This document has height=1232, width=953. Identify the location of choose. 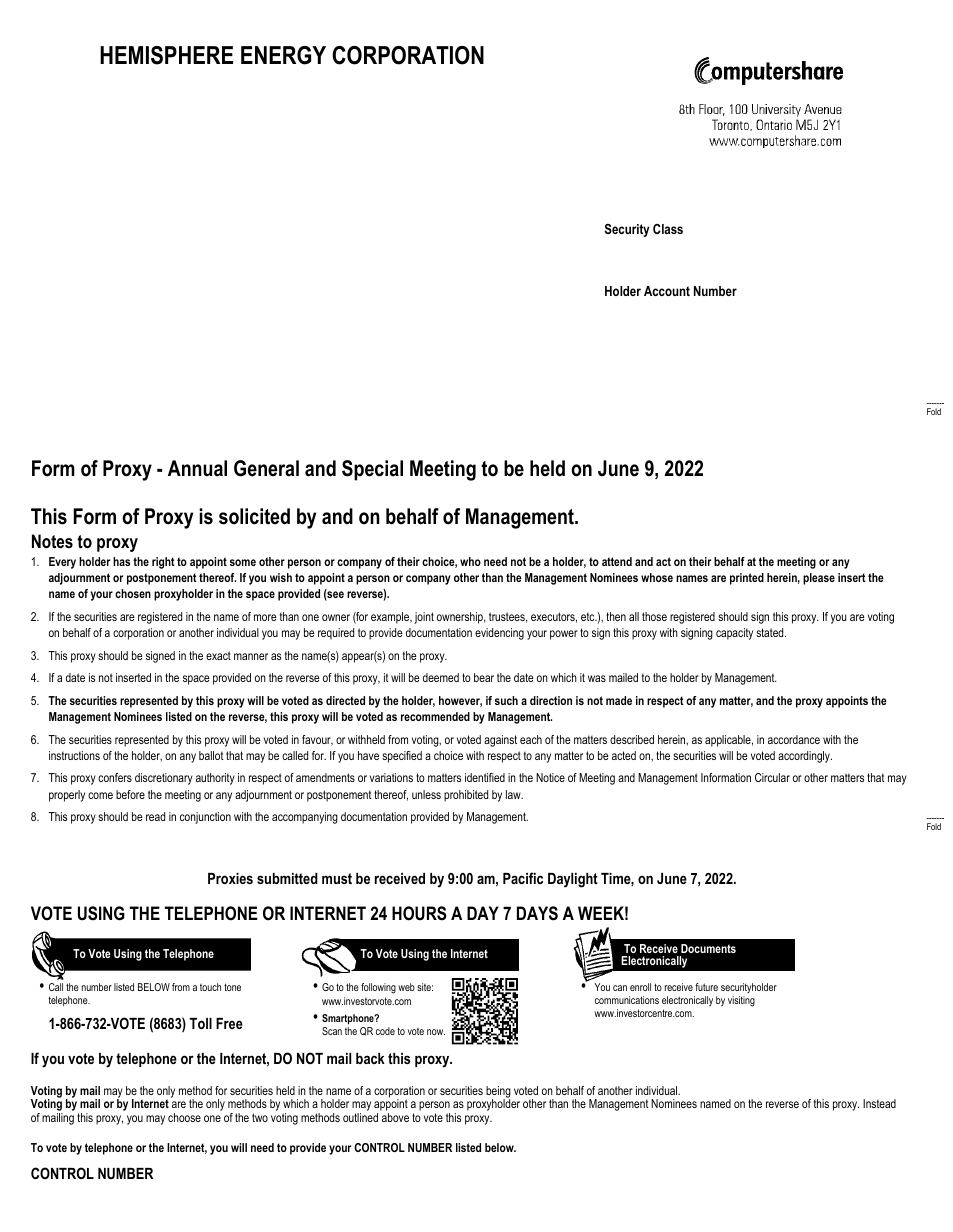
(184, 1117).
